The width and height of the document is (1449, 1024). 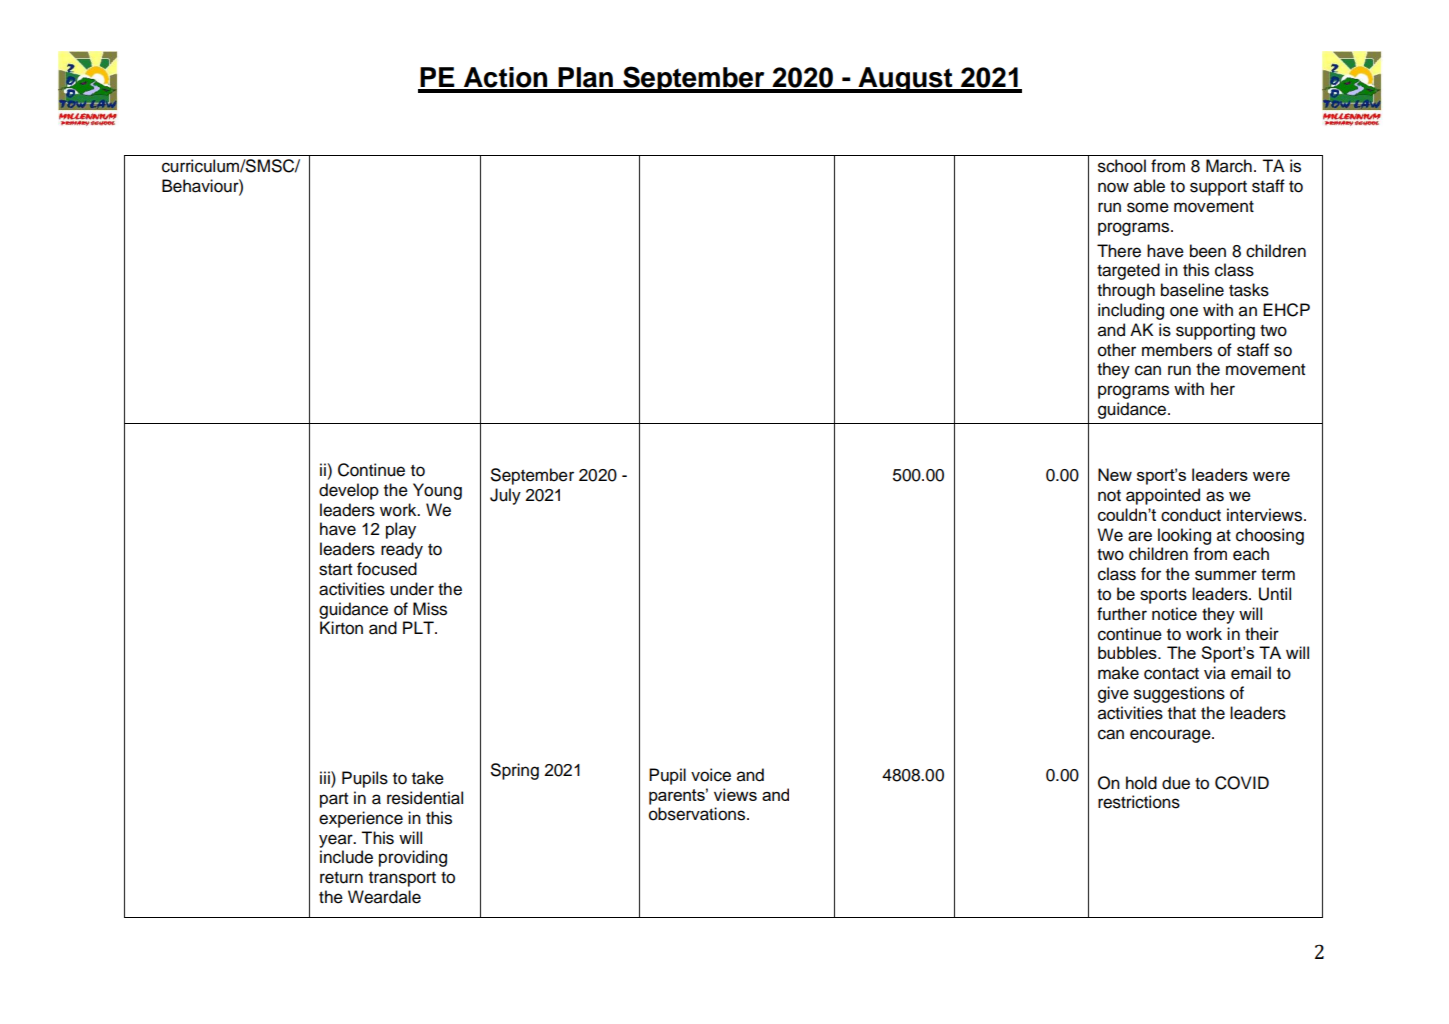 What do you see at coordinates (698, 814) in the document?
I see `observations` at bounding box center [698, 814].
